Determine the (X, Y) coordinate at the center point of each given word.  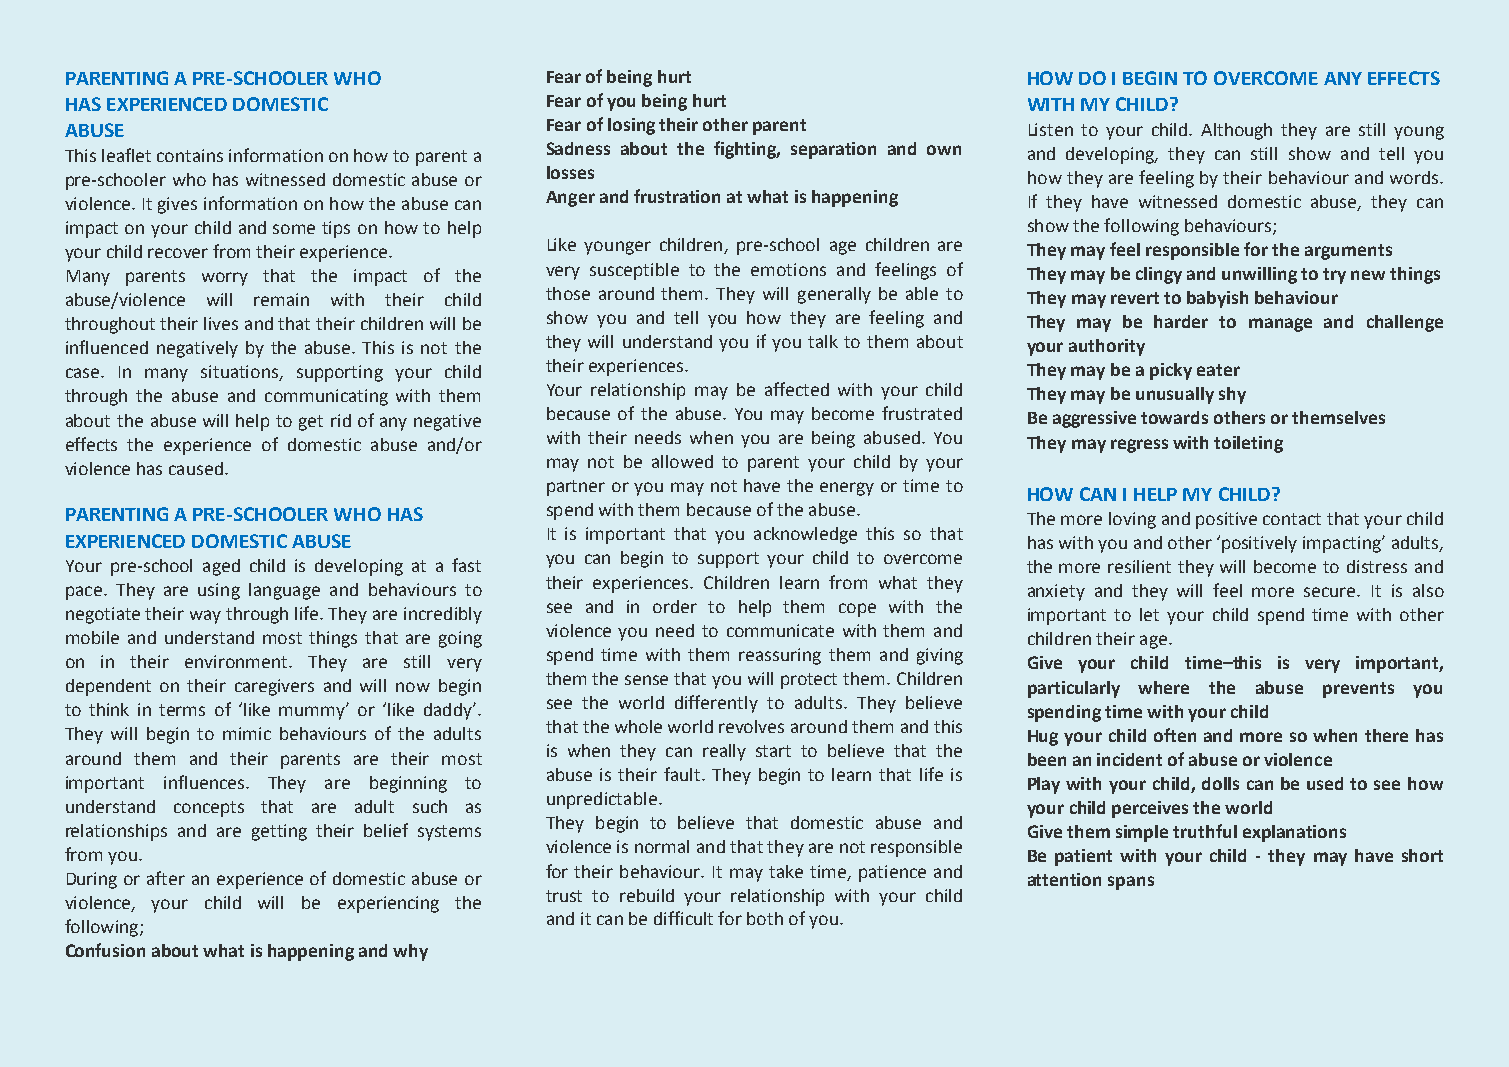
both (765, 918)
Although (1236, 131)
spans (1131, 883)
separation (833, 150)
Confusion (105, 950)
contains (190, 155)
